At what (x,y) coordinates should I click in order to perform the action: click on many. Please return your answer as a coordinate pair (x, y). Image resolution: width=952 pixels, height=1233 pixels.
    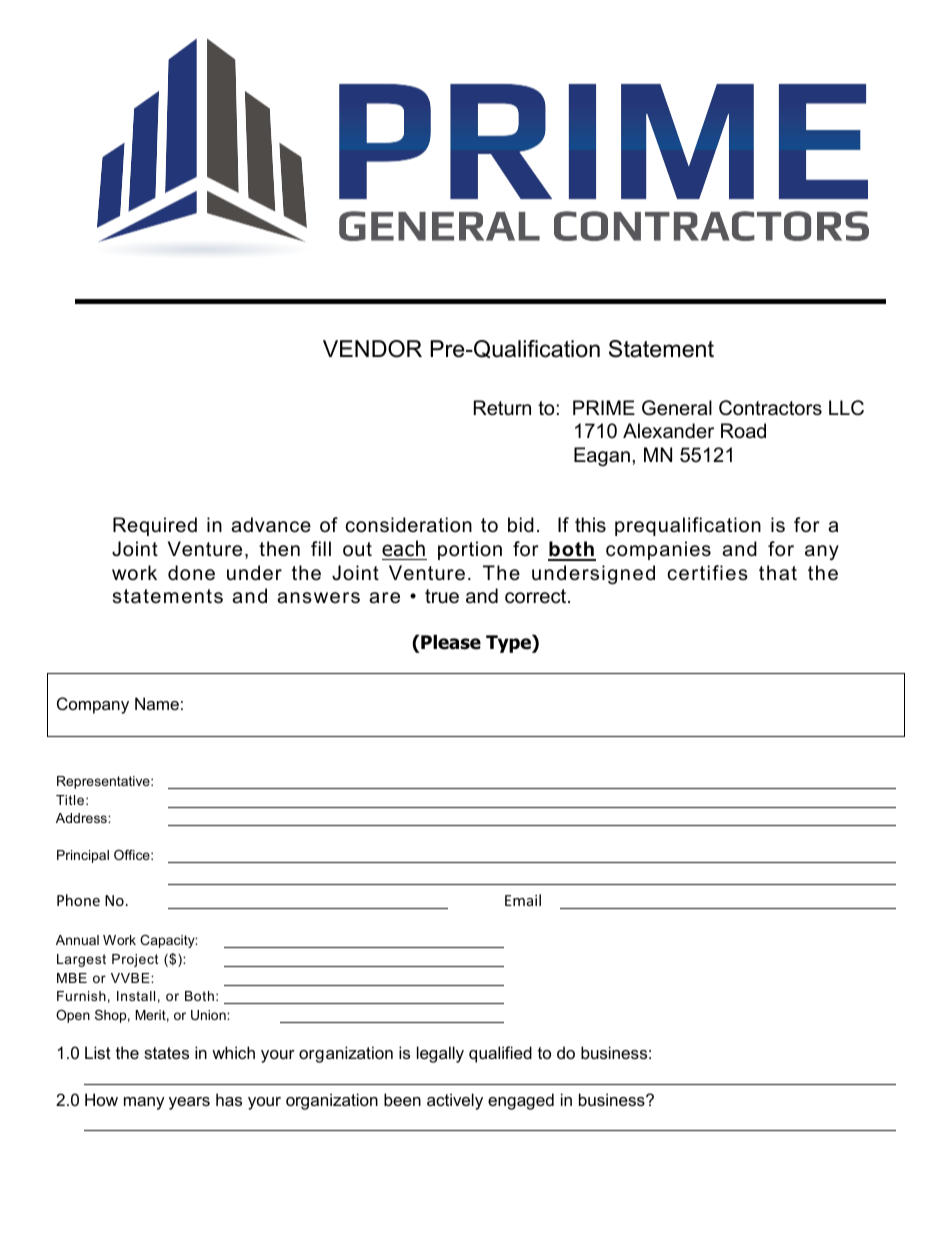
    Looking at the image, I should click on (144, 1103).
